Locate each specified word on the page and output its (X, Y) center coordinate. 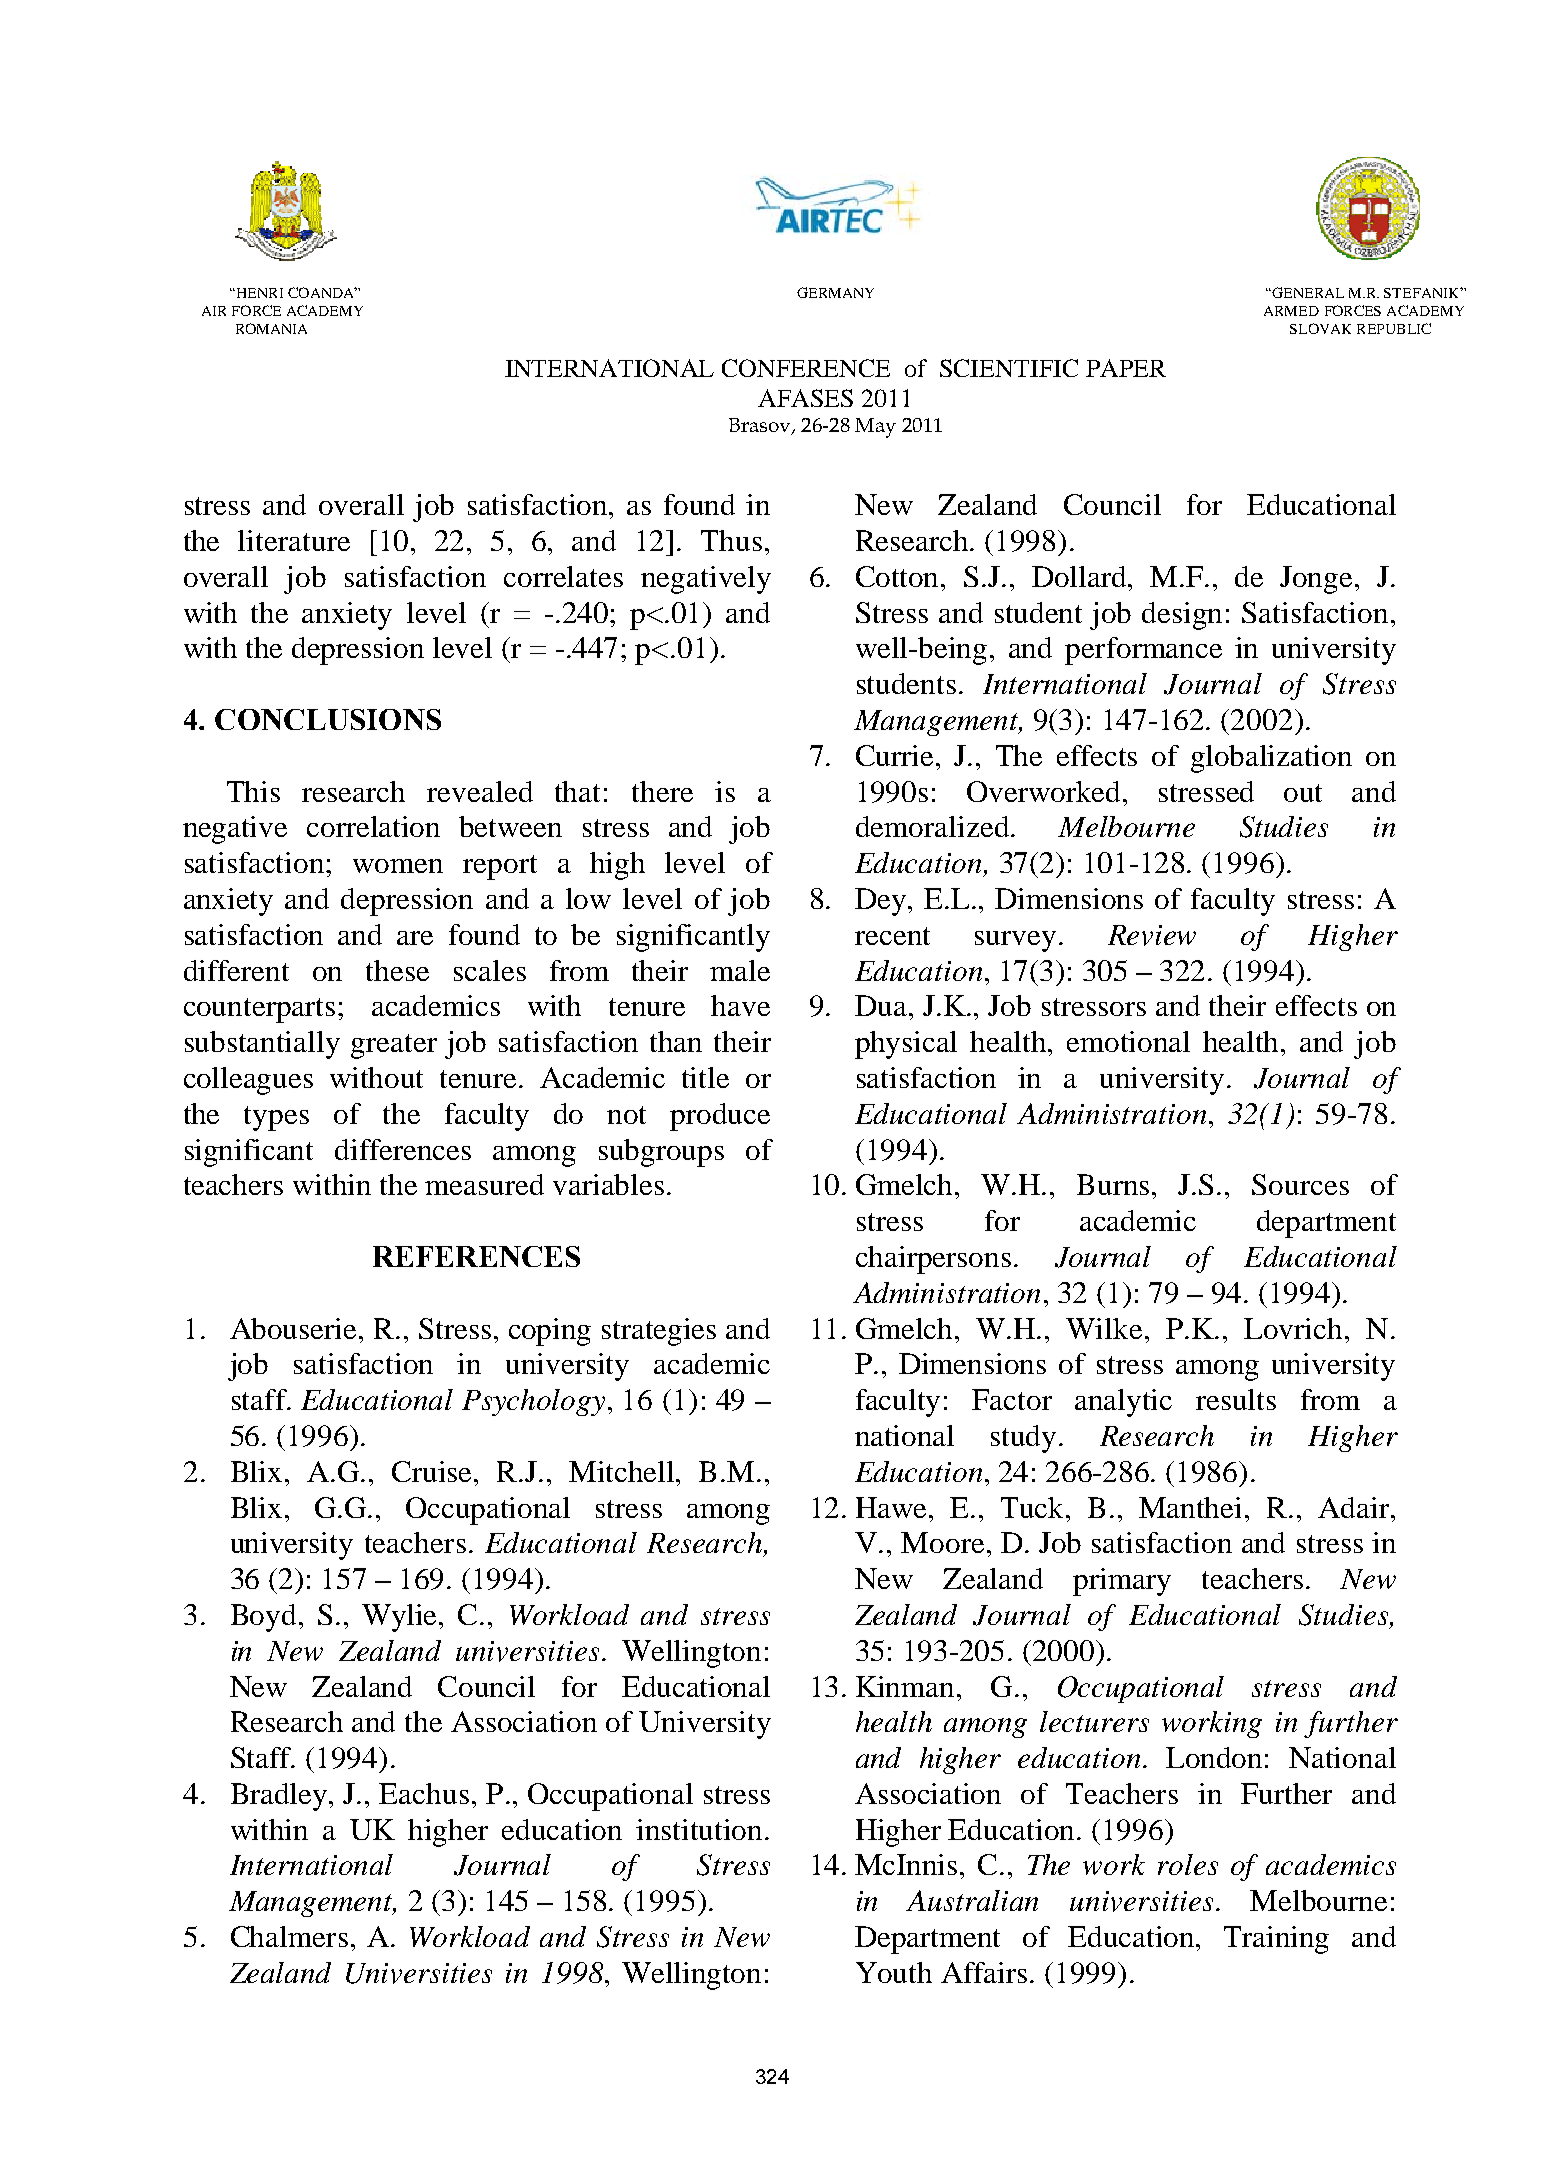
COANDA (322, 292)
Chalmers (289, 1936)
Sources (1300, 1184)
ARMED (1291, 311)
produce (720, 1117)
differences (403, 1149)
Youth (894, 1972)
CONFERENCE (806, 368)
